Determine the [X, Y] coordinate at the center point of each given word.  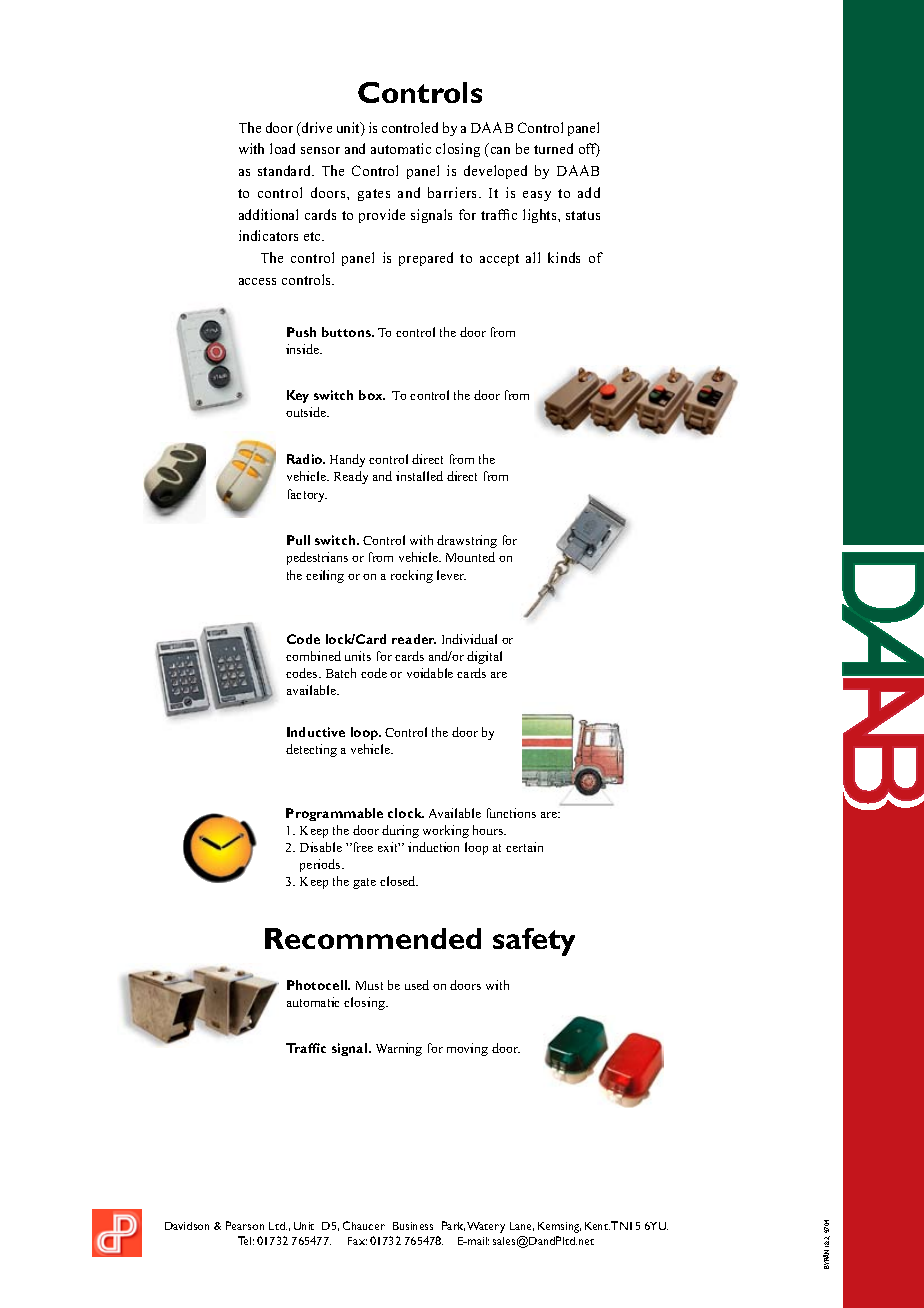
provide [382, 216]
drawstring [467, 541]
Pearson [245, 1225]
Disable [321, 847]
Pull [298, 540]
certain [524, 847]
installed [419, 476]
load [282, 148]
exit [389, 847]
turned [553, 148]
